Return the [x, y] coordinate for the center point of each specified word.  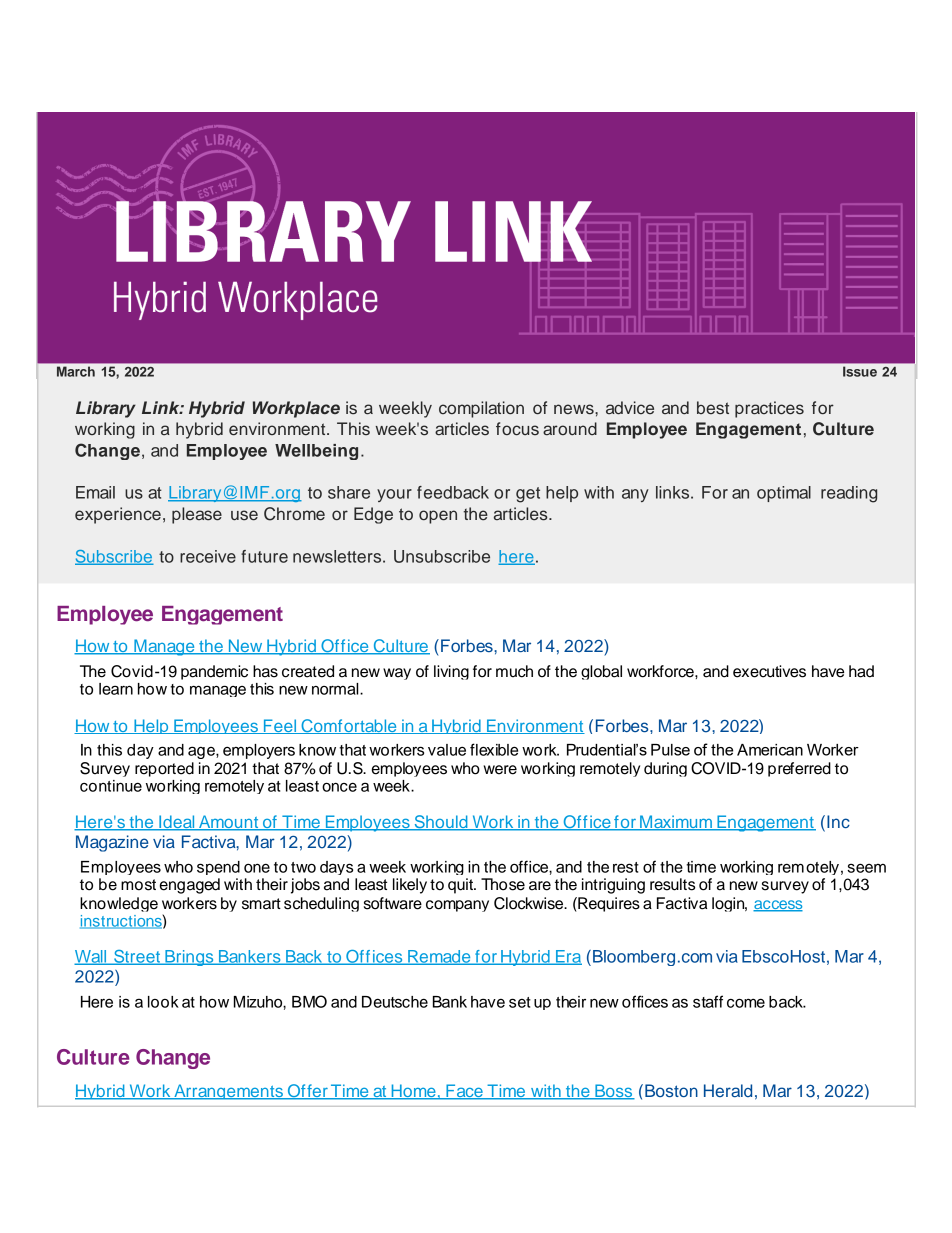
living [451, 672]
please [197, 515]
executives [769, 671]
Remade [439, 957]
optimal [784, 494]
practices [769, 409]
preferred [799, 769]
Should [441, 823]
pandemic [214, 672]
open [438, 517]
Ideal [177, 823]
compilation [481, 409]
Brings [189, 958]
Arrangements [228, 1092]
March [76, 372]
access [778, 906]
